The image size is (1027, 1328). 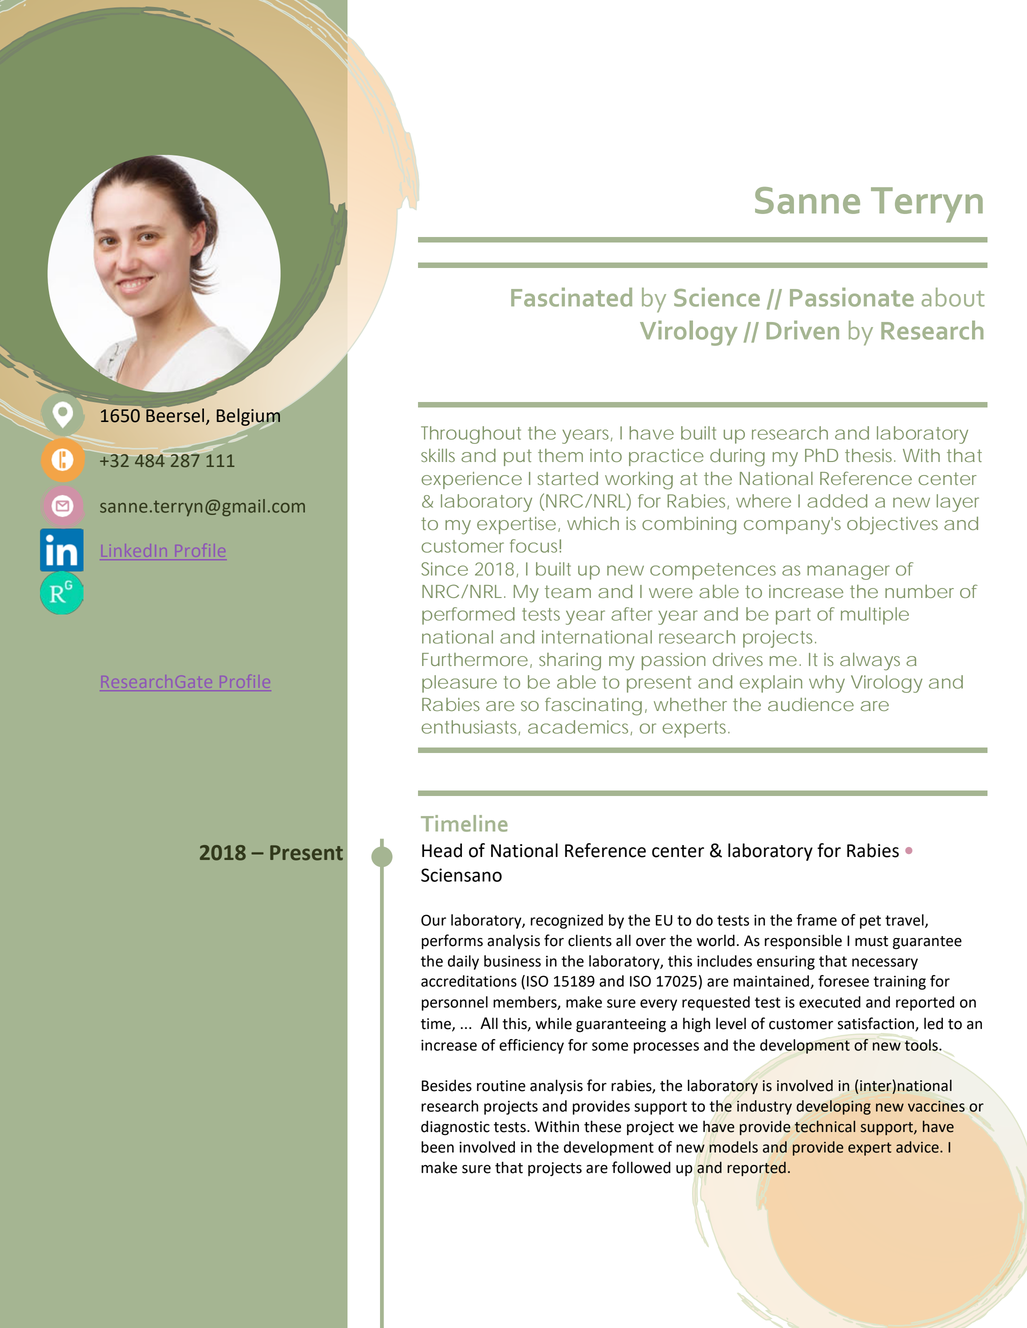 What do you see at coordinates (468, 616) in the page?
I see `performed` at bounding box center [468, 616].
